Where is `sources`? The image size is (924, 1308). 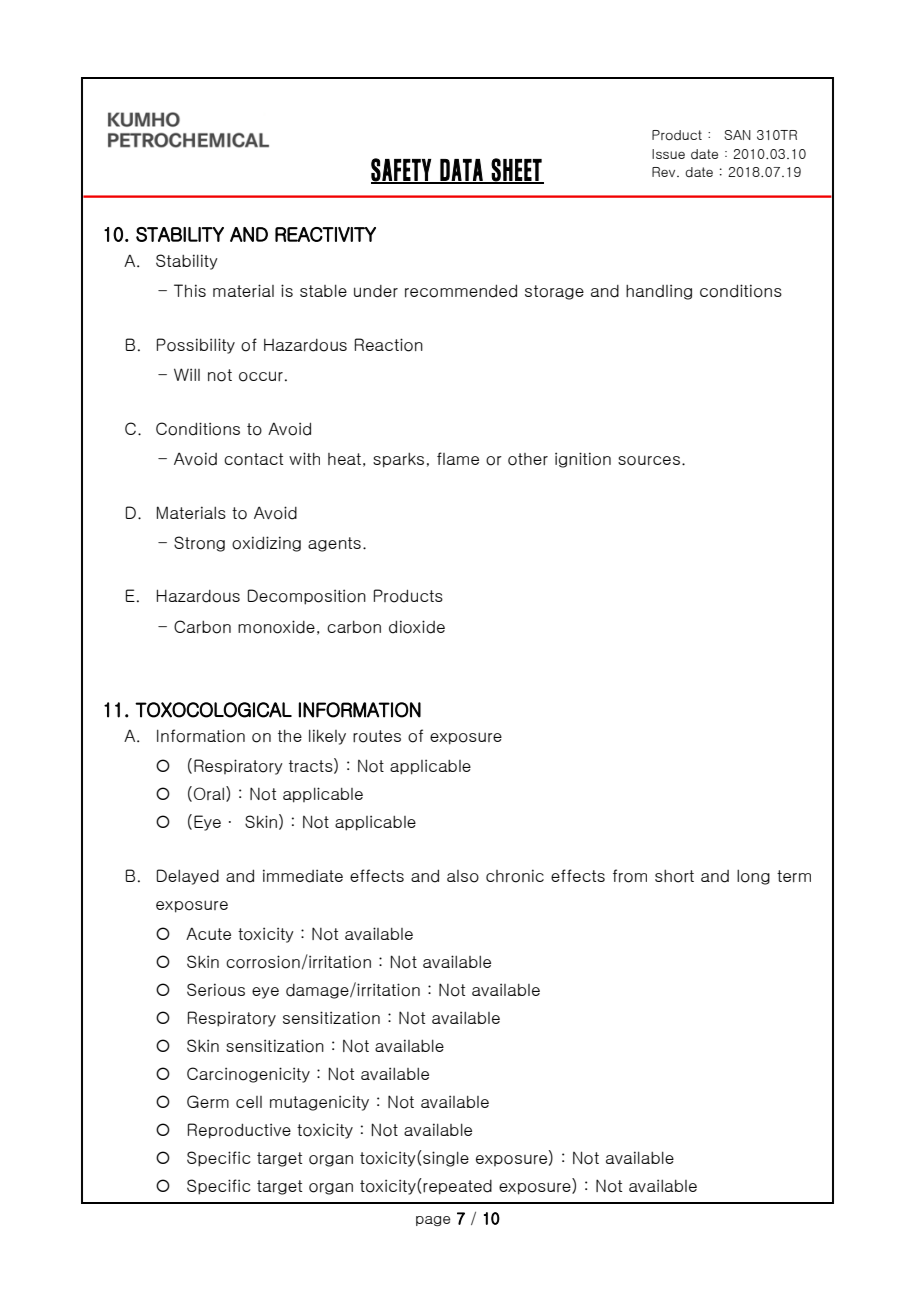 sources is located at coordinates (649, 460).
